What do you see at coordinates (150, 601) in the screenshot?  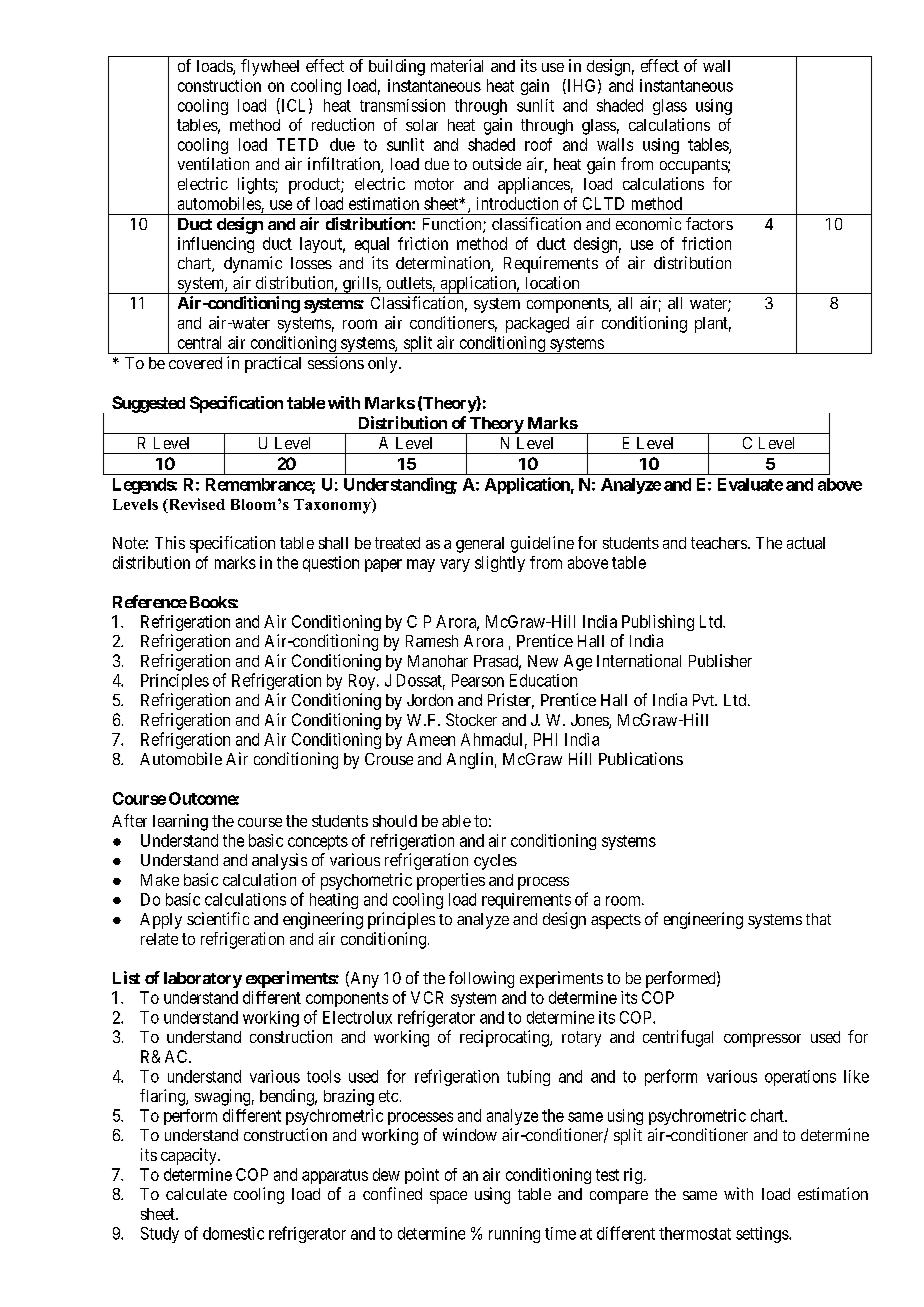 I see `Reference` at bounding box center [150, 601].
